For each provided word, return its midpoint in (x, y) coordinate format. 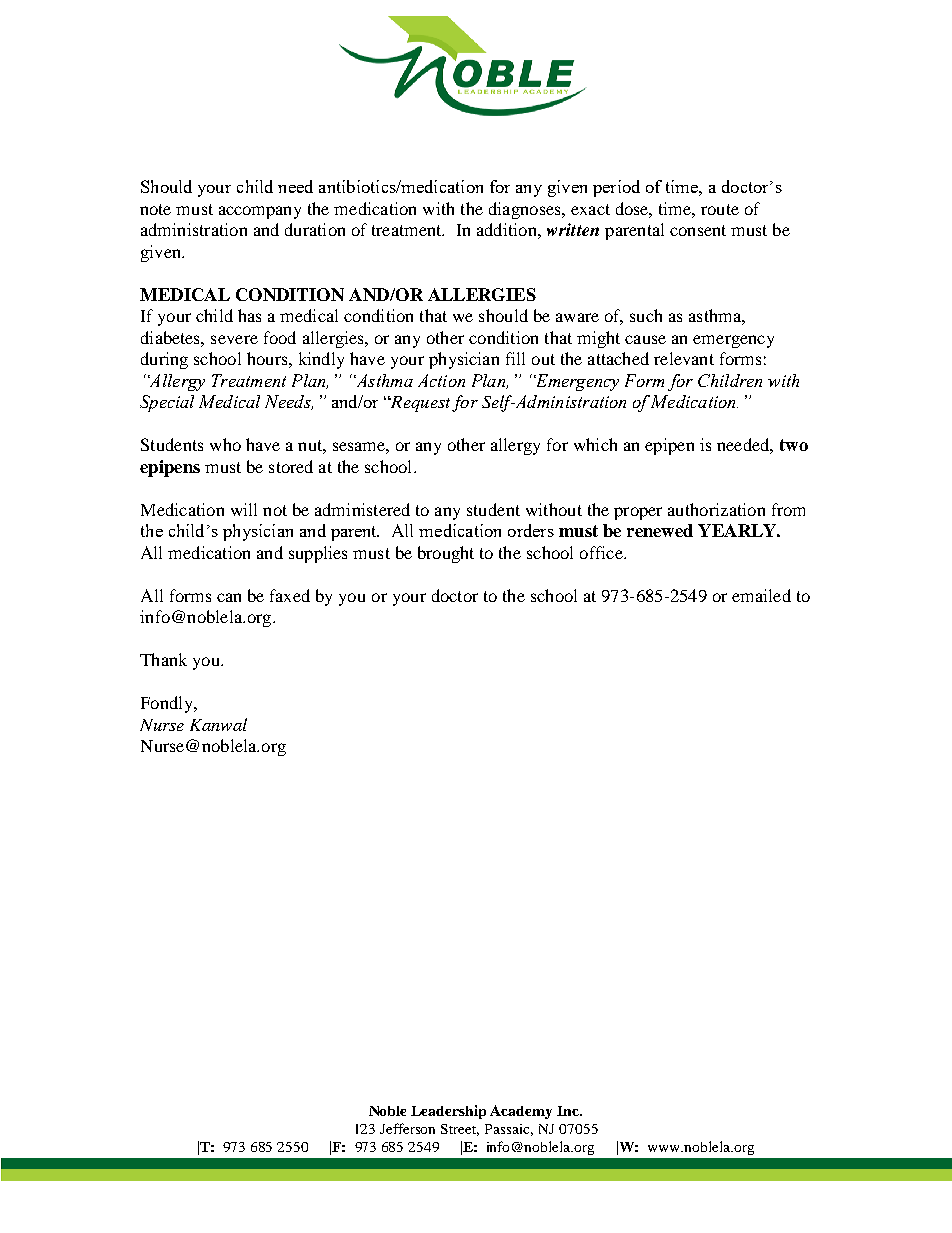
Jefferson (407, 1128)
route (720, 209)
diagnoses (526, 210)
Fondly (168, 704)
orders (531, 530)
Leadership (448, 1112)
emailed (761, 595)
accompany (260, 212)
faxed (290, 595)
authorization (716, 509)
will (244, 509)
